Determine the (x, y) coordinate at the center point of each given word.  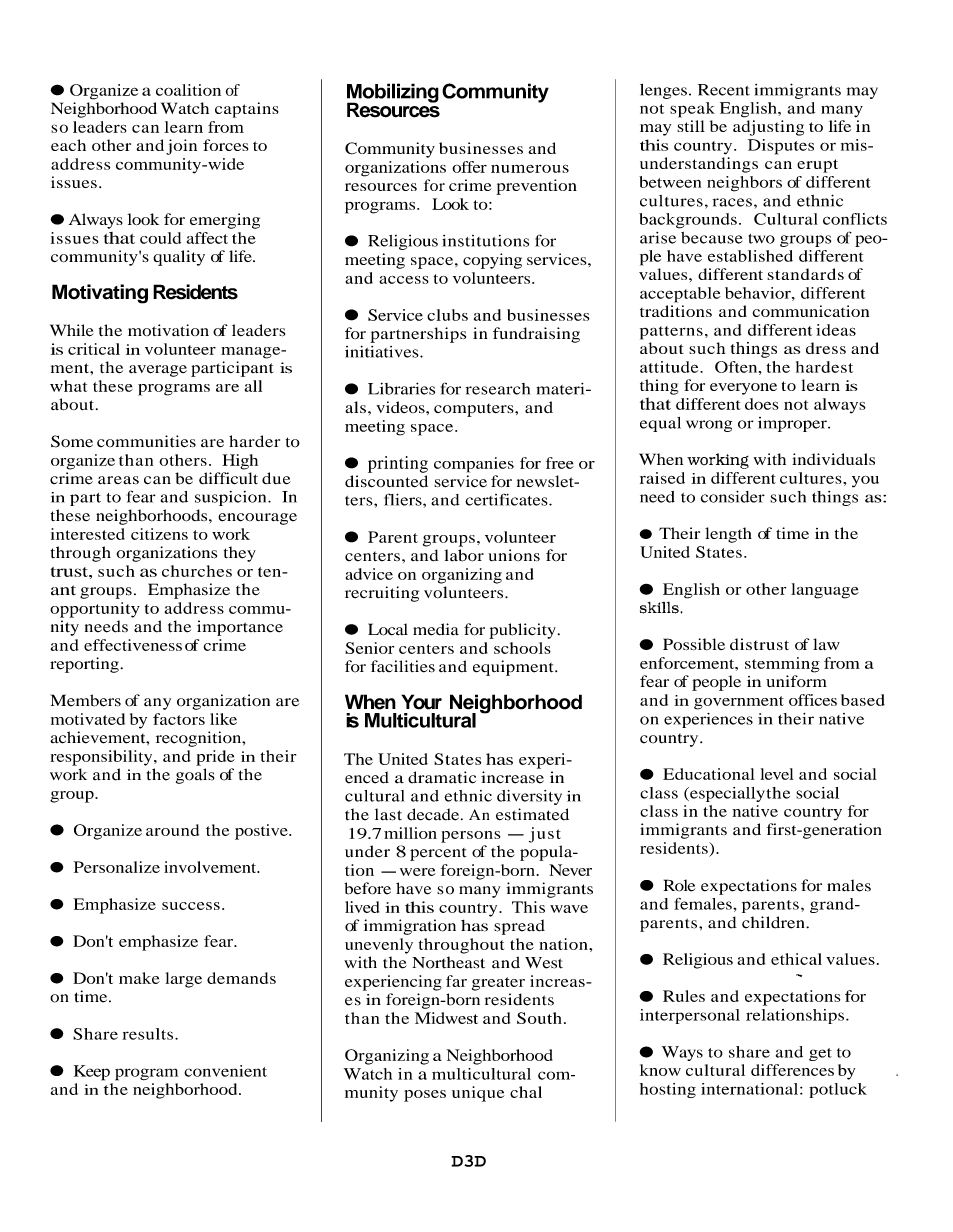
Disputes (781, 147)
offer (469, 167)
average (158, 371)
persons (471, 837)
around (172, 830)
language (825, 591)
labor (464, 555)
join (181, 147)
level (777, 774)
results (149, 1034)
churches (197, 571)
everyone (743, 389)
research (497, 389)
